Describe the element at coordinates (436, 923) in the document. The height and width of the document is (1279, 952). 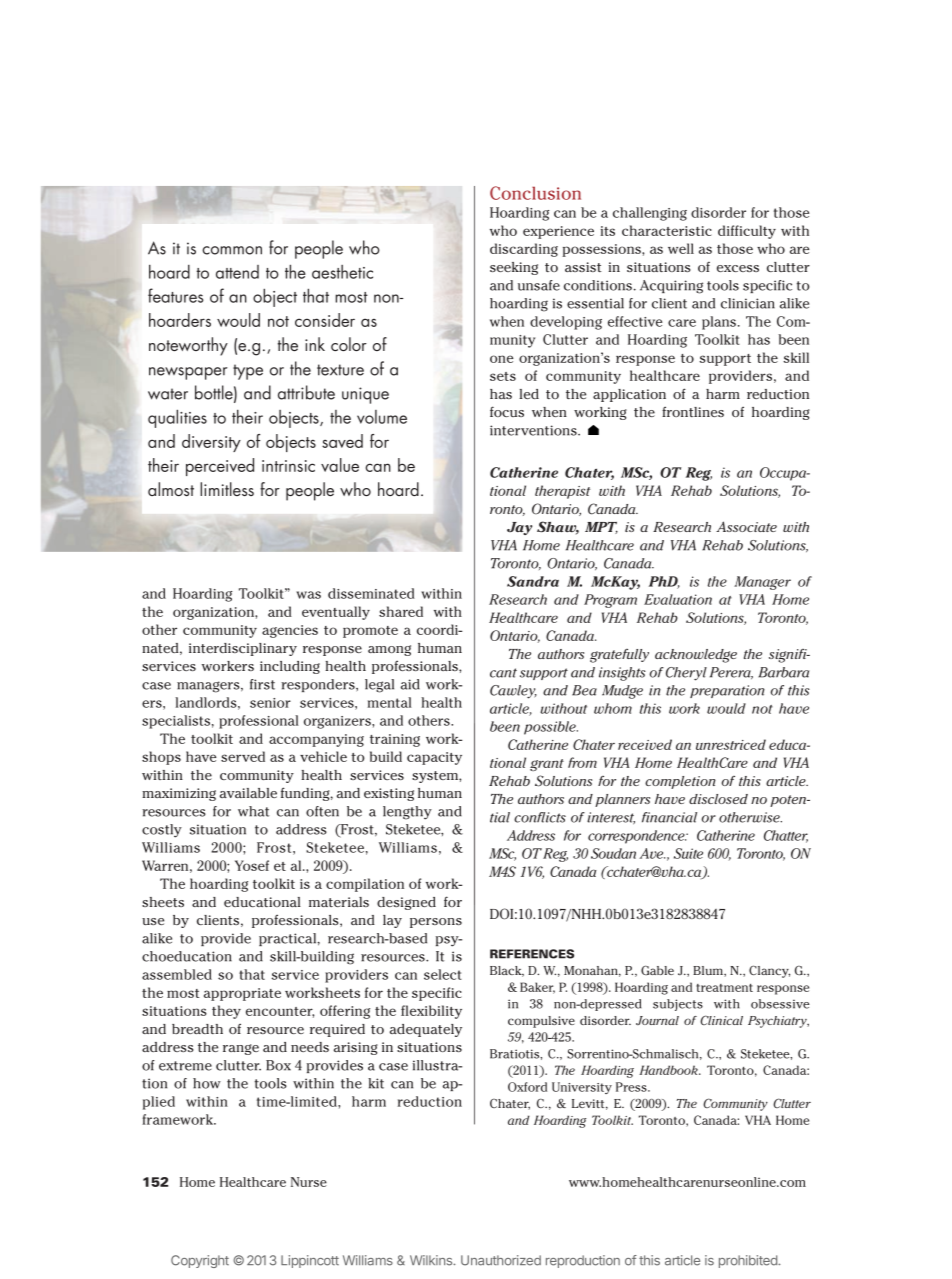
I see `persons` at that location.
